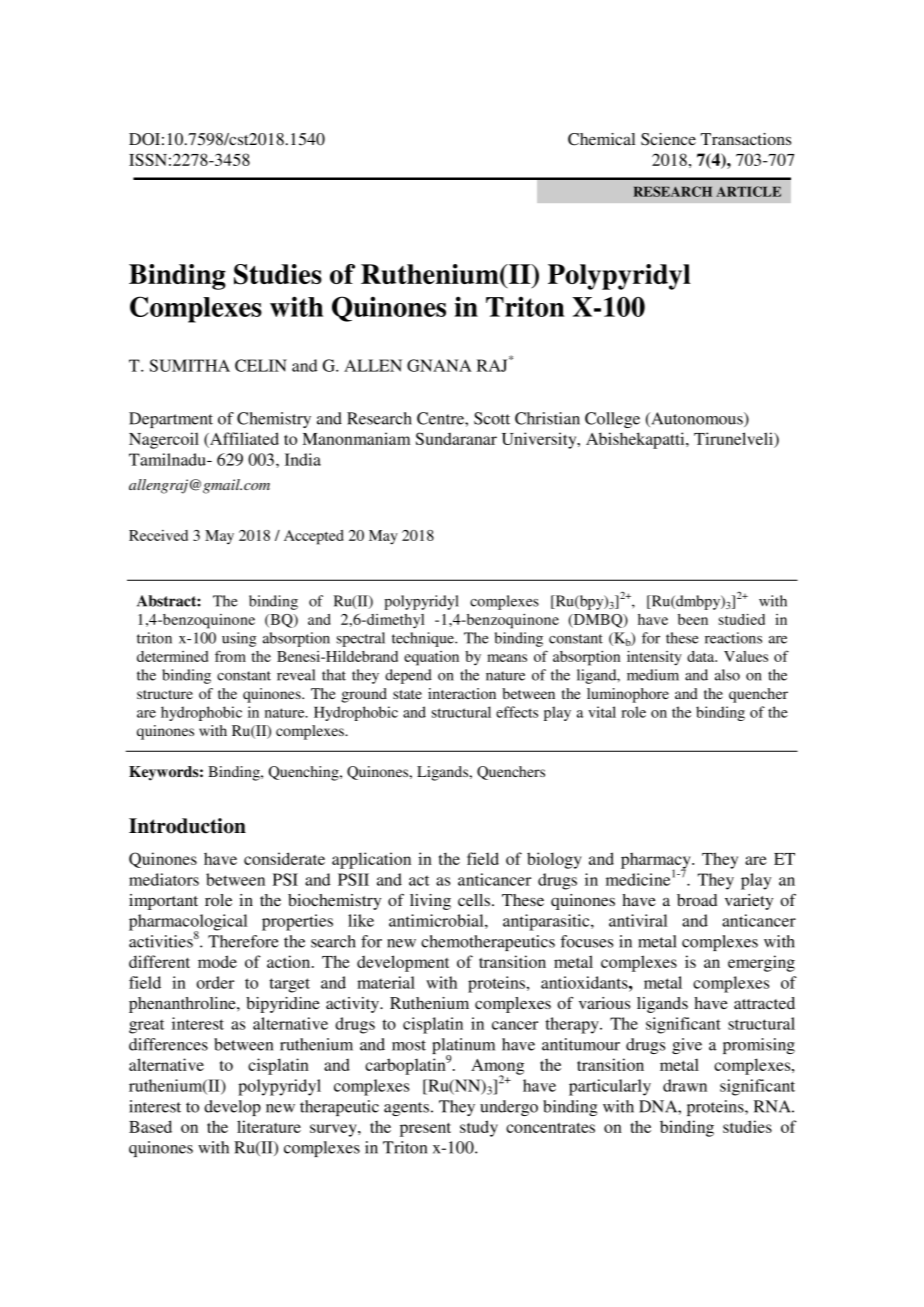 This screenshot has width=924, height=1307. I want to click on Scott, so click(492, 418).
